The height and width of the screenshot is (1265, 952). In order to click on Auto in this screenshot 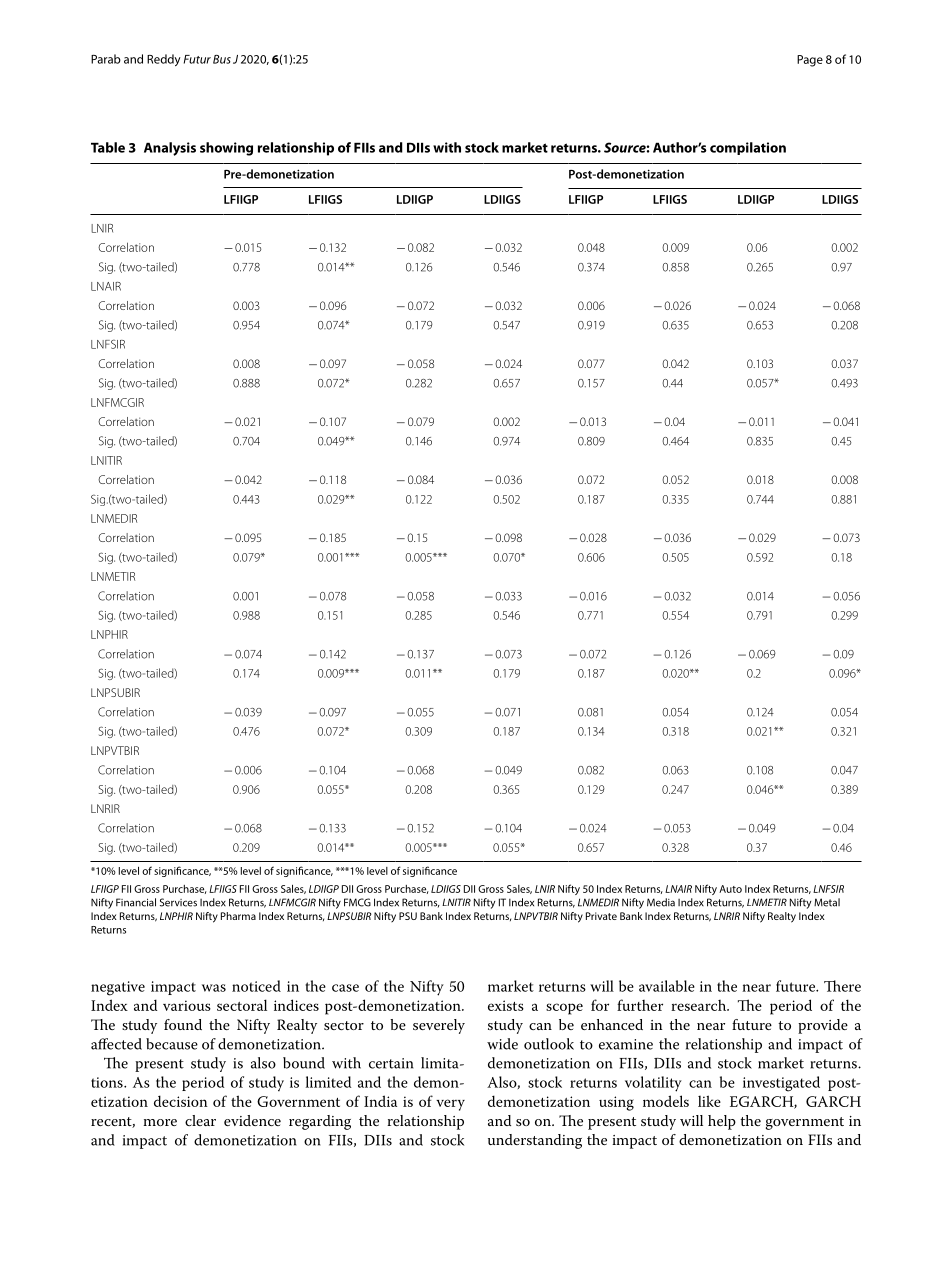, I will do `click(730, 889)`.
